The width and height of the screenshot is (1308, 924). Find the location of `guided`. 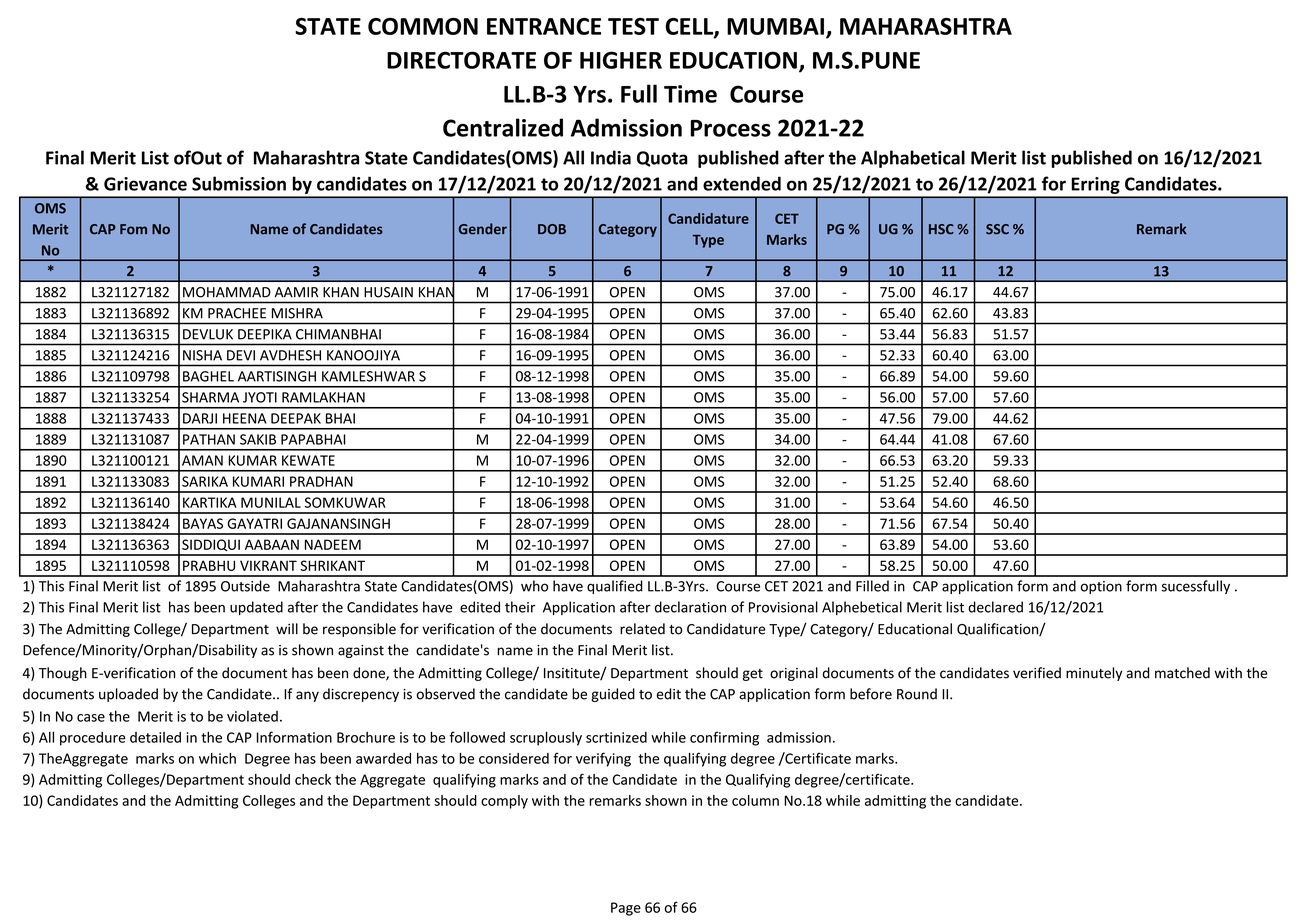

guided is located at coordinates (613, 695).
